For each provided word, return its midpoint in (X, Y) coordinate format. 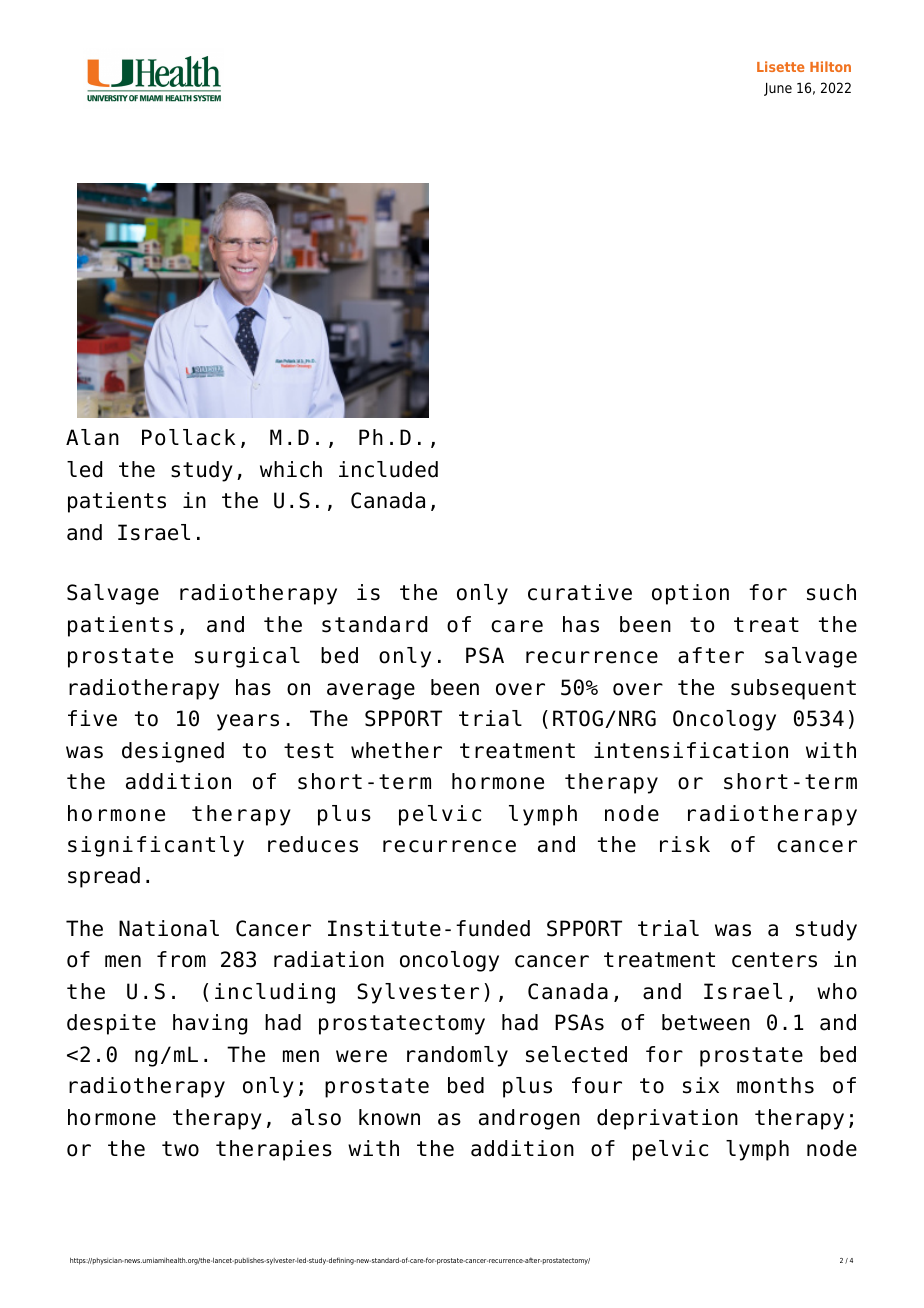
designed (173, 752)
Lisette (780, 66)
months (775, 1085)
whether (396, 750)
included (388, 469)
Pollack (189, 437)
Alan (92, 437)
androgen (529, 1119)
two (180, 1149)
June (778, 89)
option (690, 594)
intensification (691, 750)
